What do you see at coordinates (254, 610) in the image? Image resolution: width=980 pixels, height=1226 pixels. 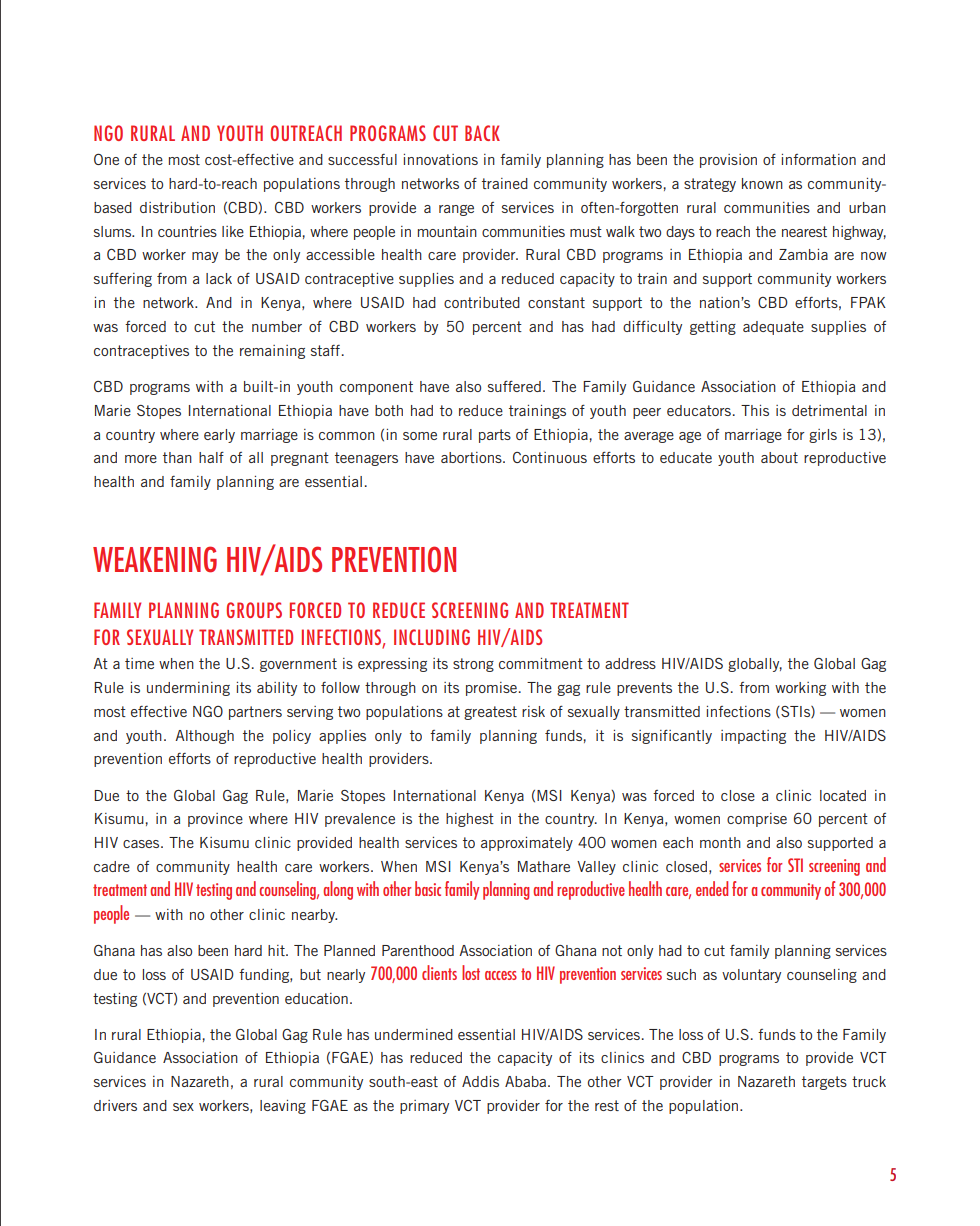 I see `GROUPS` at bounding box center [254, 610].
